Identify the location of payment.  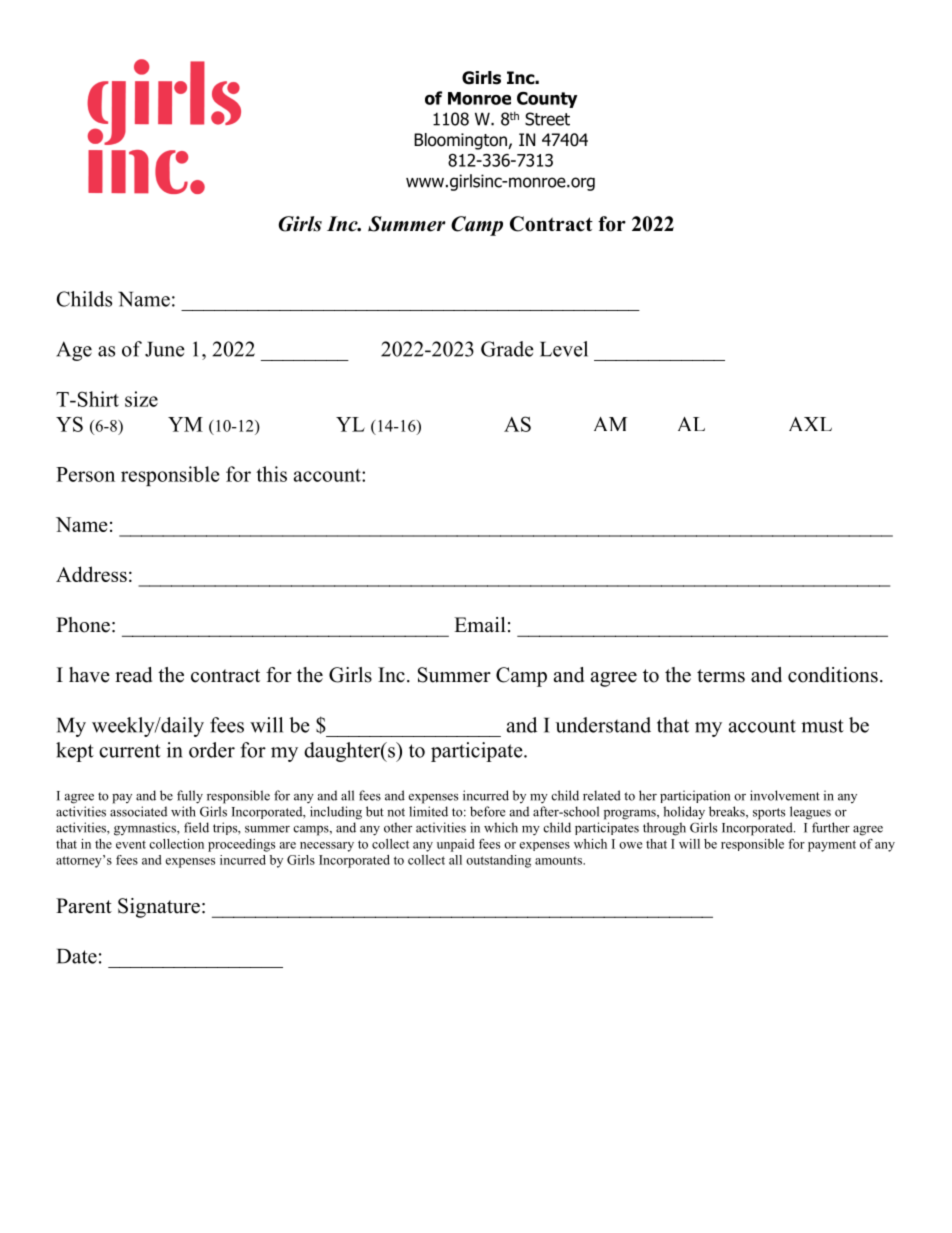
(832, 846).
